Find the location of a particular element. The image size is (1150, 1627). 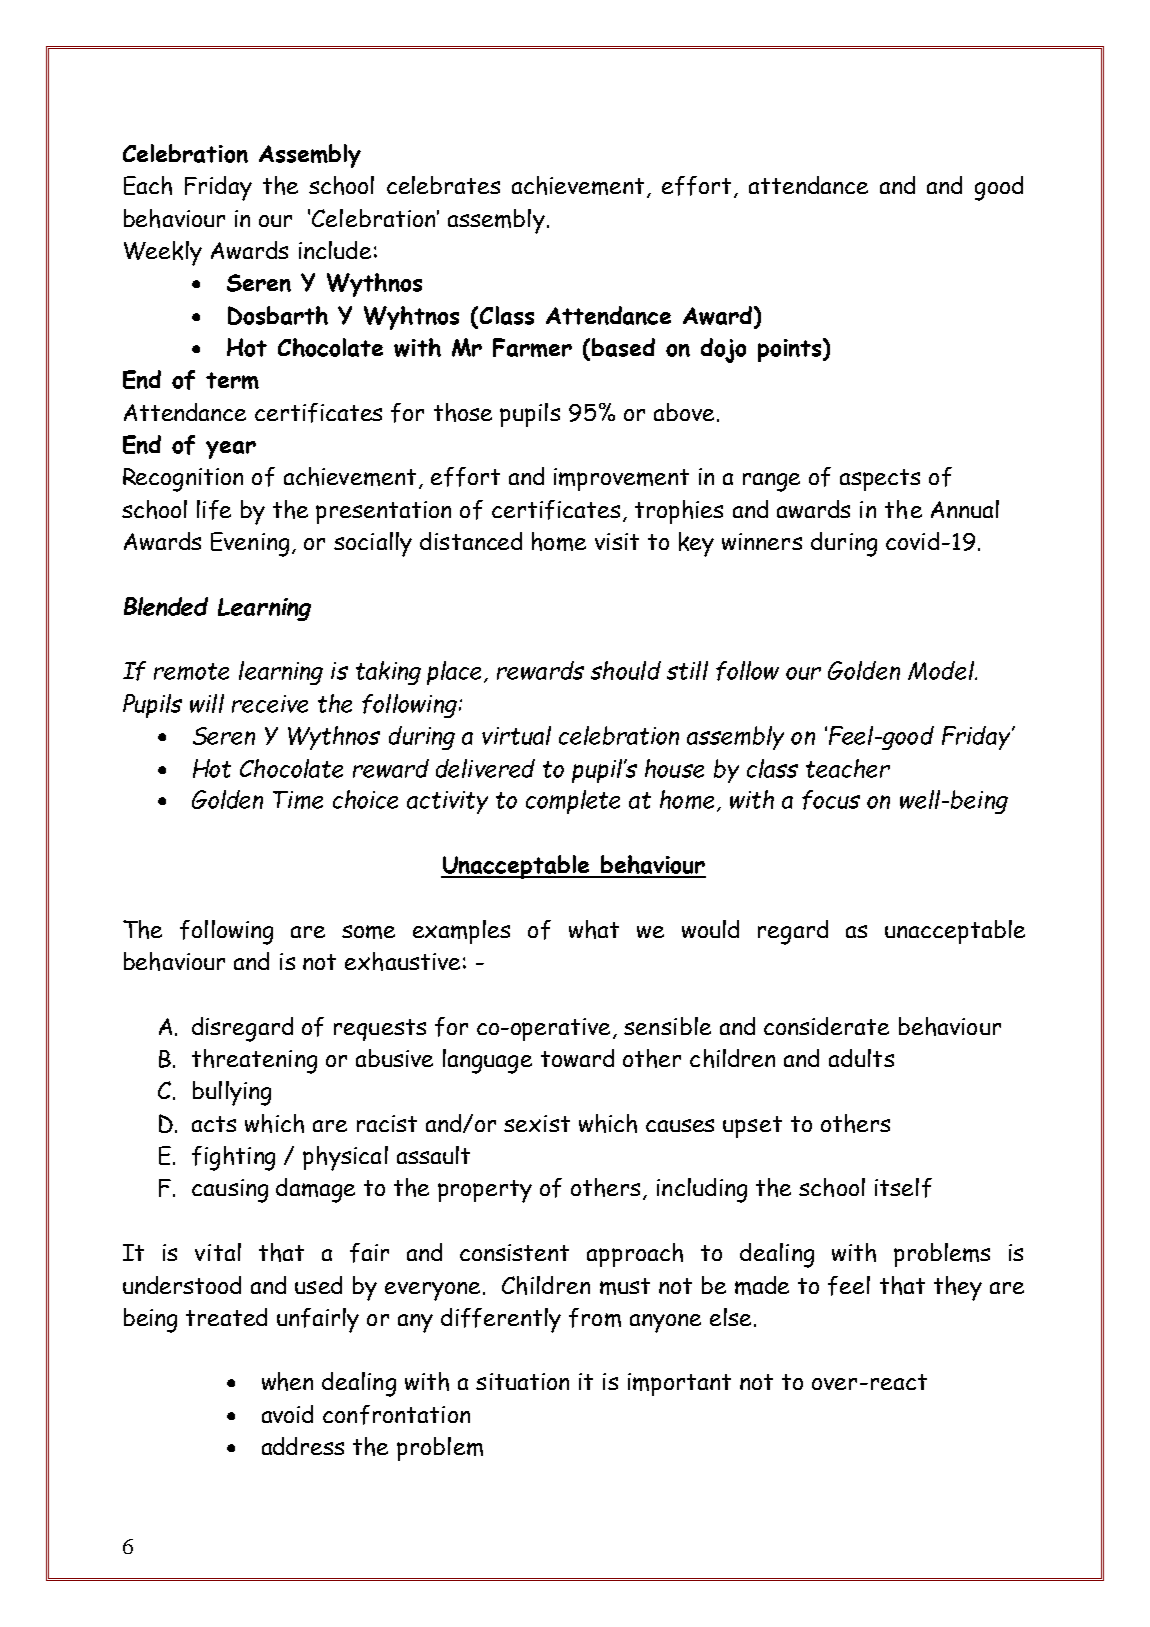

should is located at coordinates (626, 670).
